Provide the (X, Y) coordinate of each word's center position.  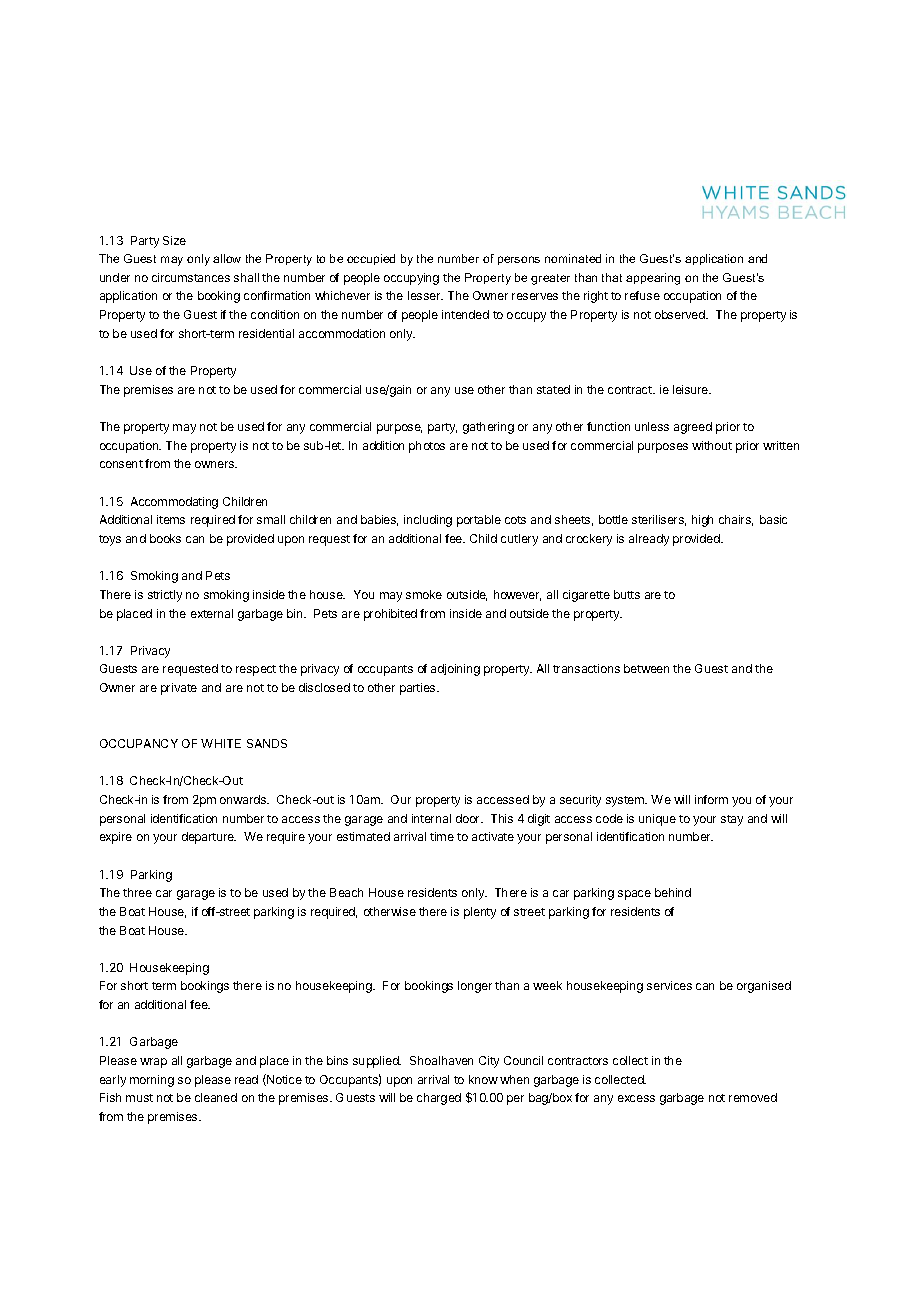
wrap (153, 1063)
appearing (653, 279)
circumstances (191, 277)
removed (753, 1097)
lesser (425, 295)
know (483, 1079)
